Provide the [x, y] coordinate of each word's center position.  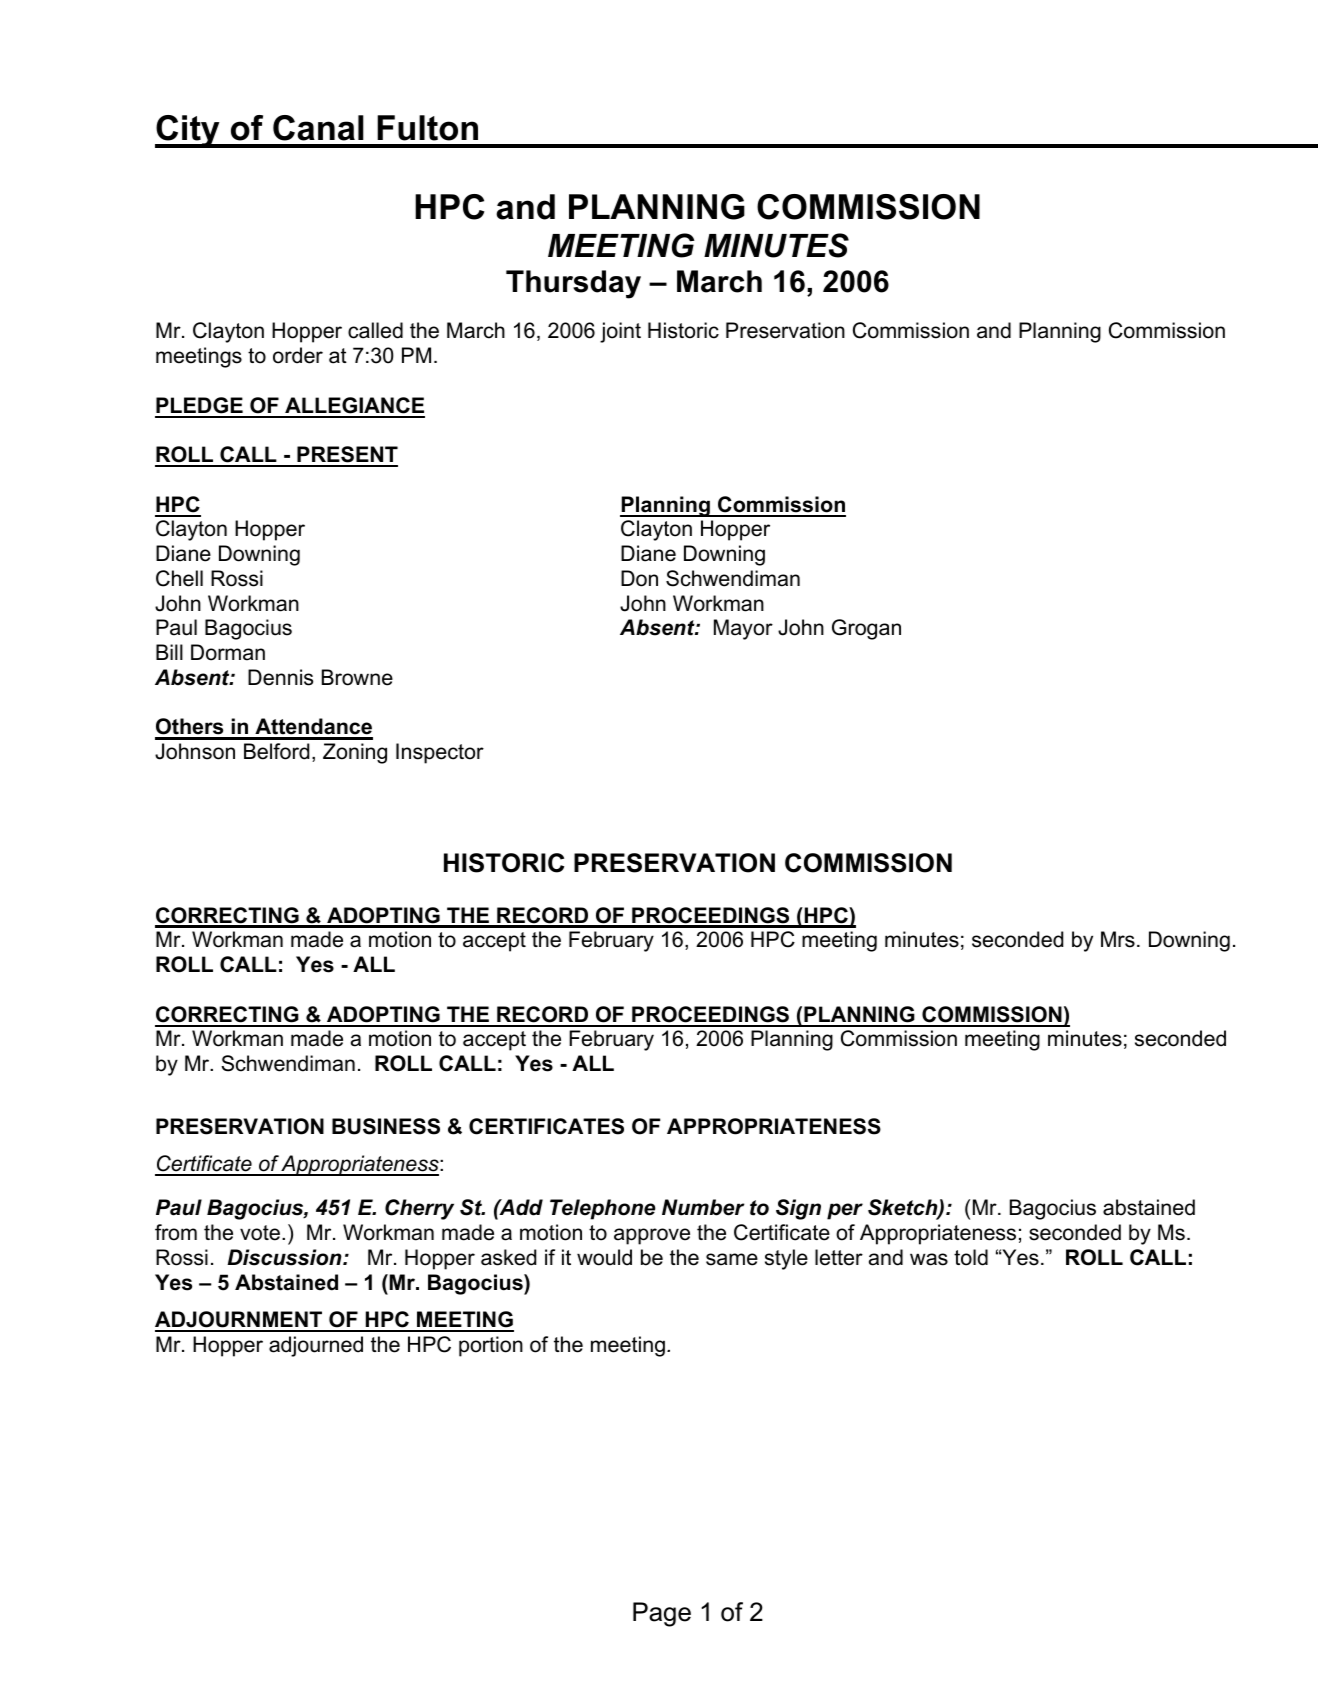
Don [639, 578]
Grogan [866, 629]
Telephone [603, 1209]
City [188, 131]
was [929, 1259]
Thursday [573, 284]
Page [662, 1614]
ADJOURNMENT [240, 1321]
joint [620, 332]
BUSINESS [386, 1126]
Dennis [280, 677]
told [971, 1257]
